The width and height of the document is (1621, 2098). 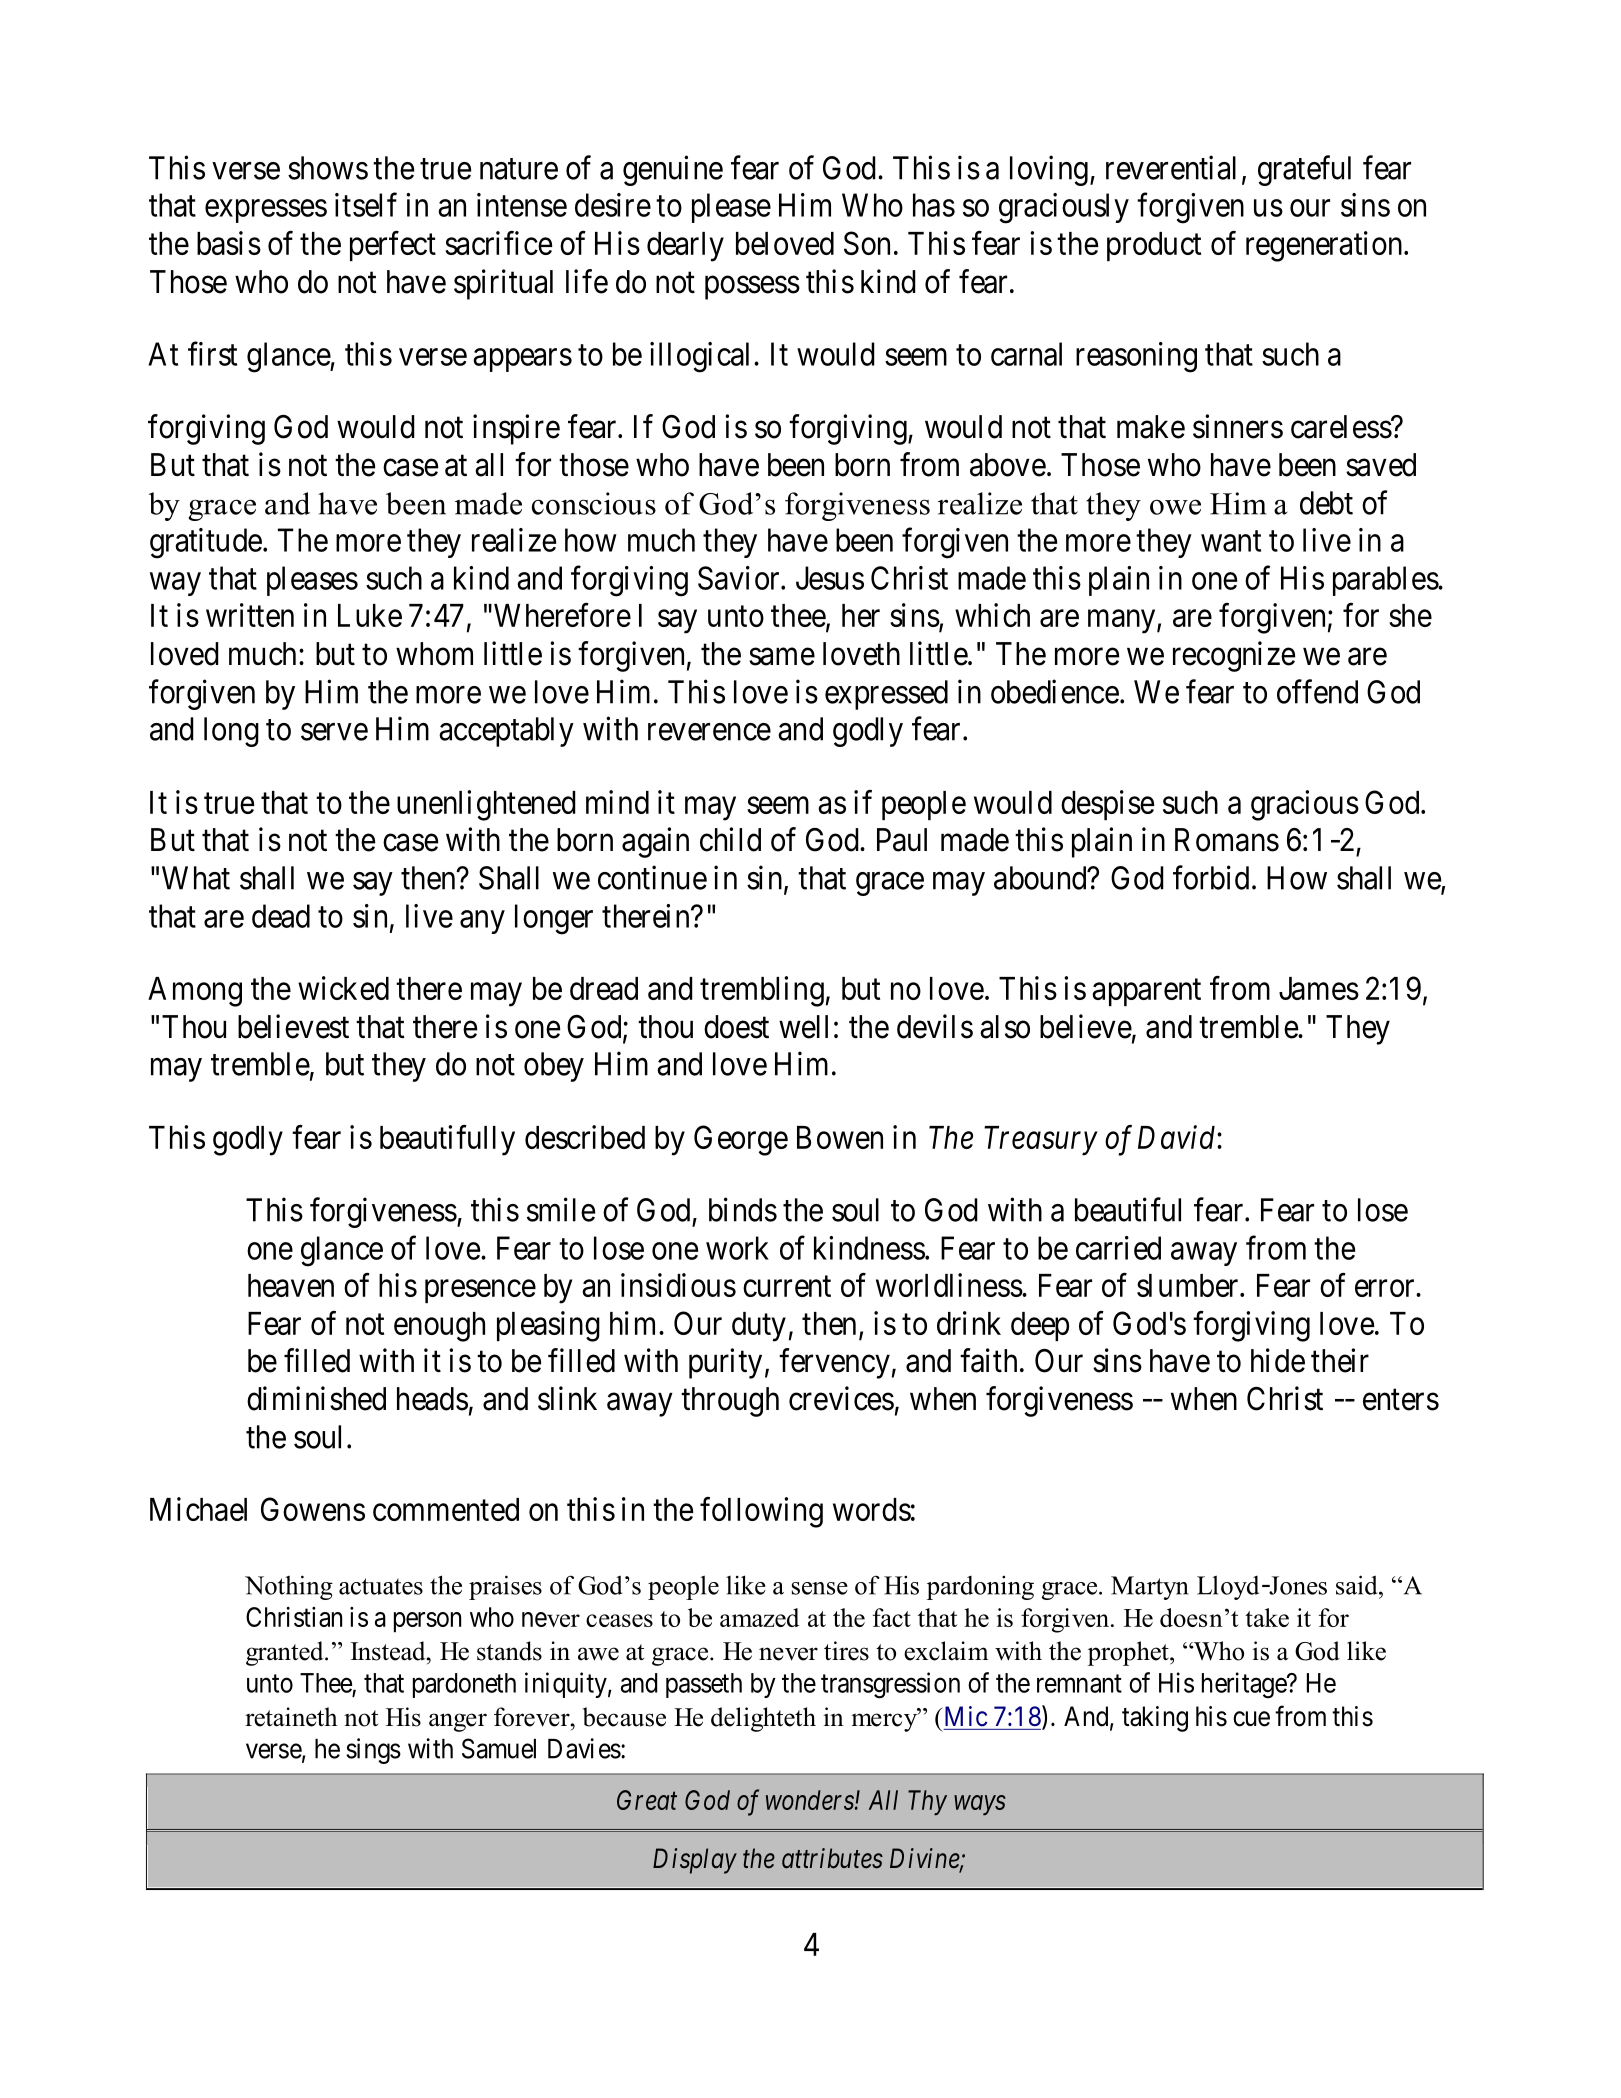 I want to click on diminished, so click(x=316, y=1398).
